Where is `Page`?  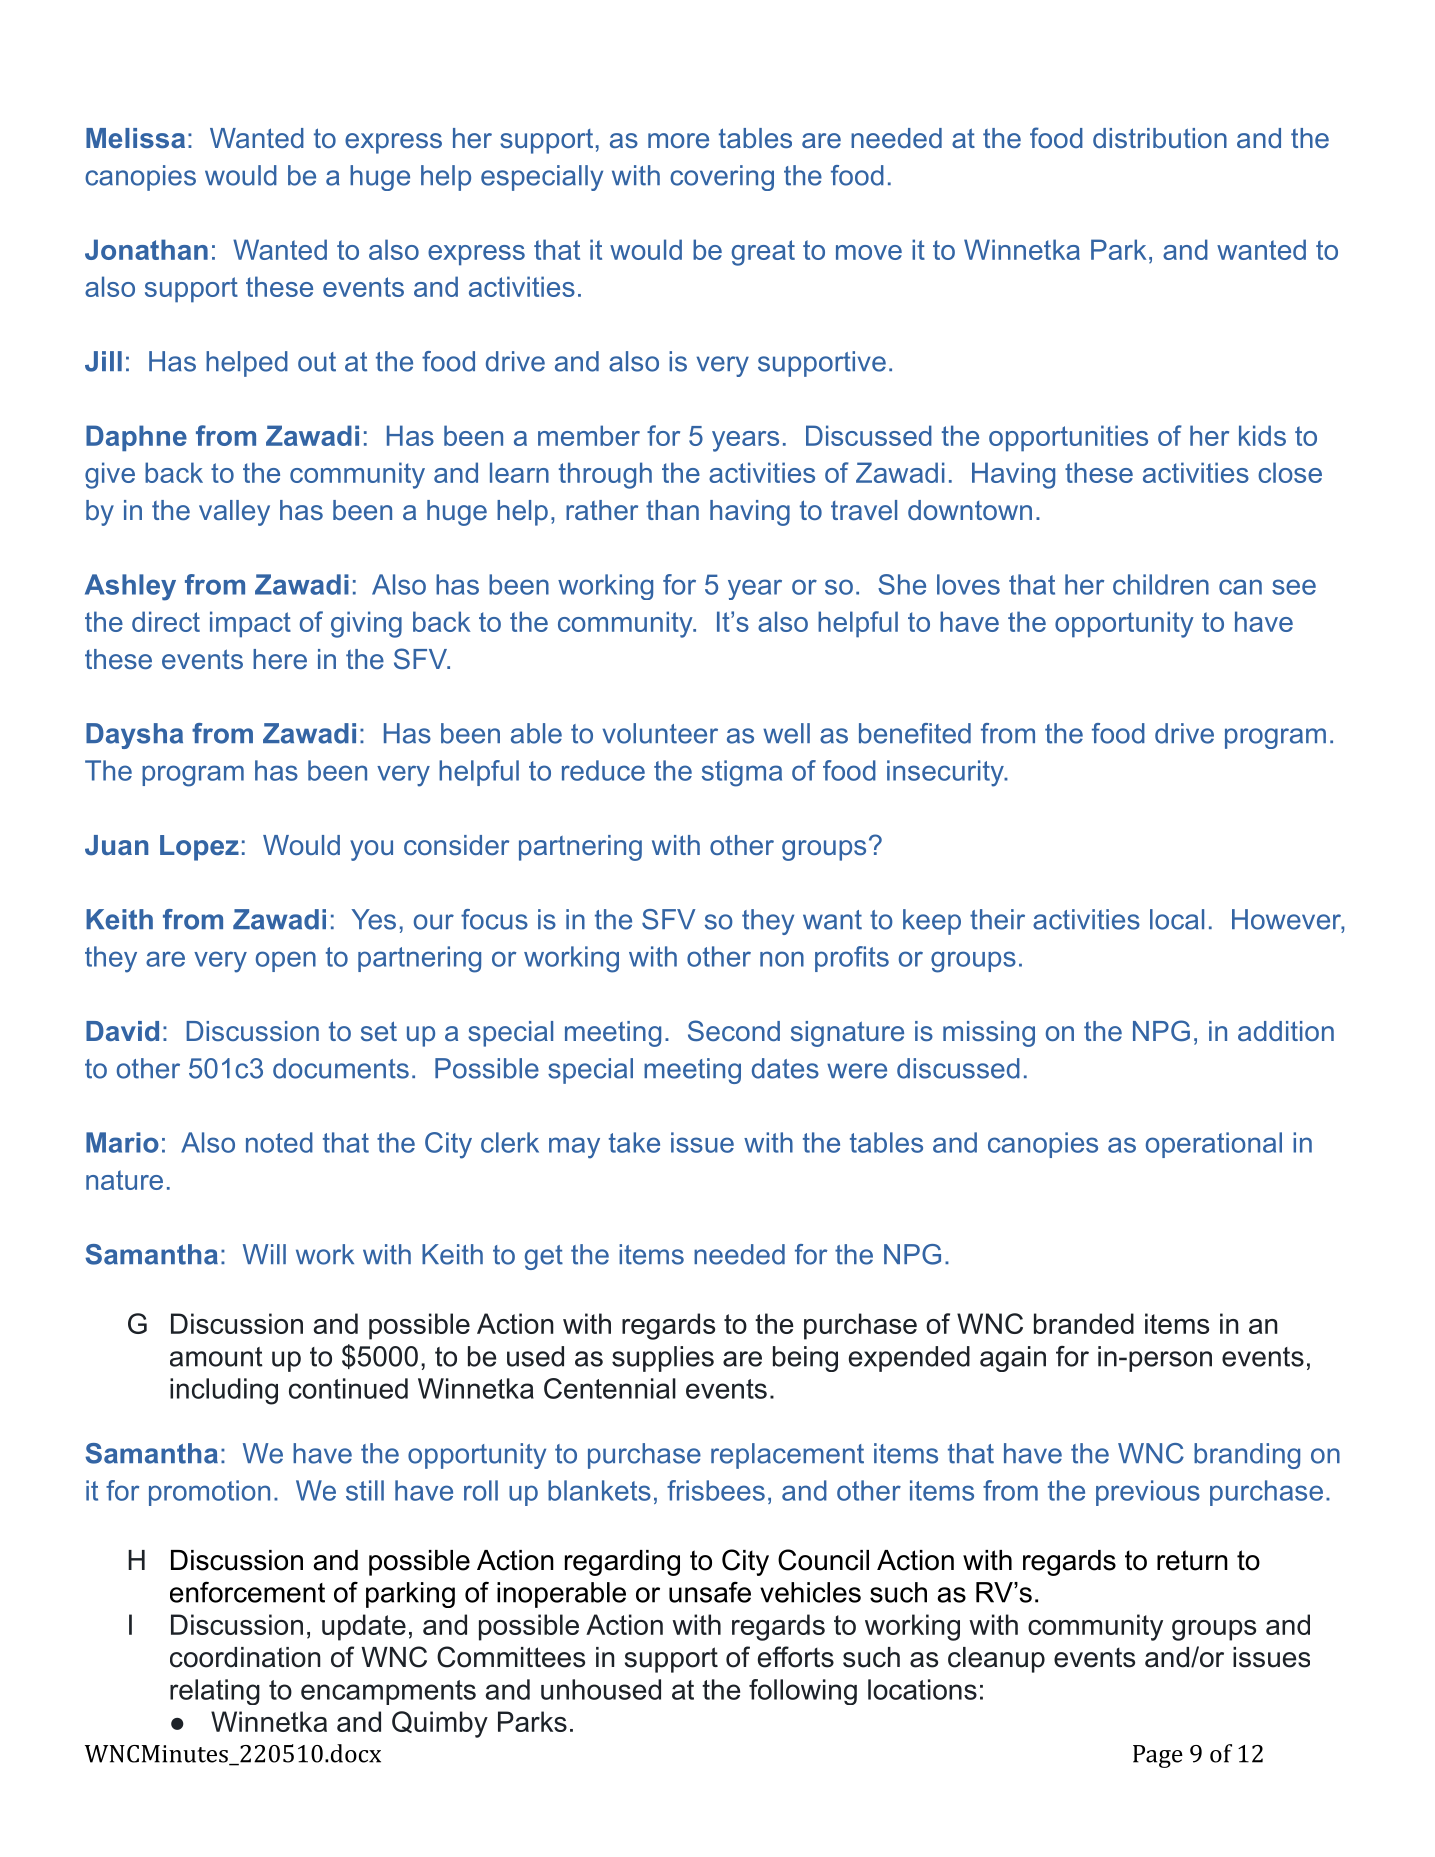 Page is located at coordinates (1158, 1756).
